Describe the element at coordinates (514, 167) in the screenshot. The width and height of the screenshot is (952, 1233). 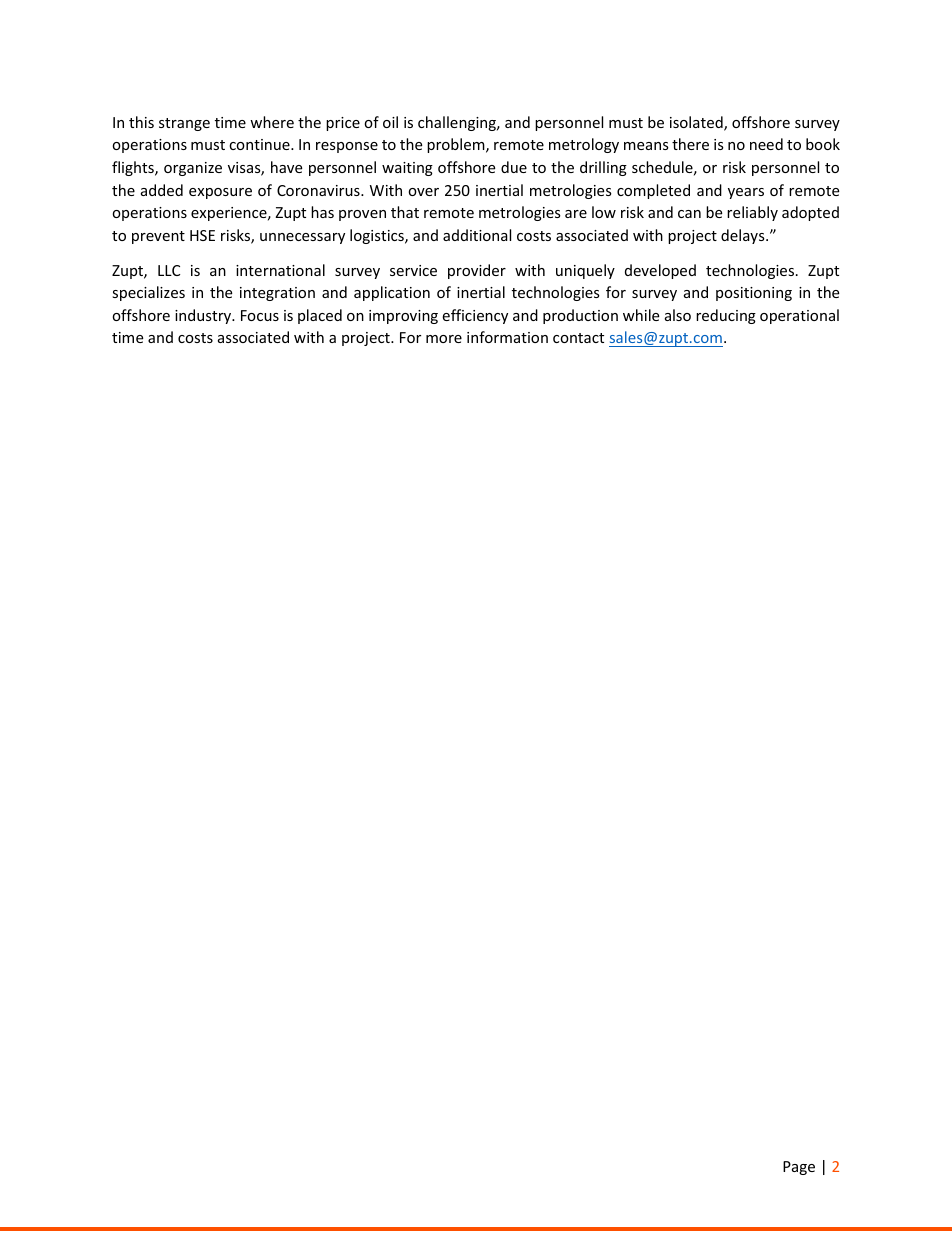
I see `due` at that location.
